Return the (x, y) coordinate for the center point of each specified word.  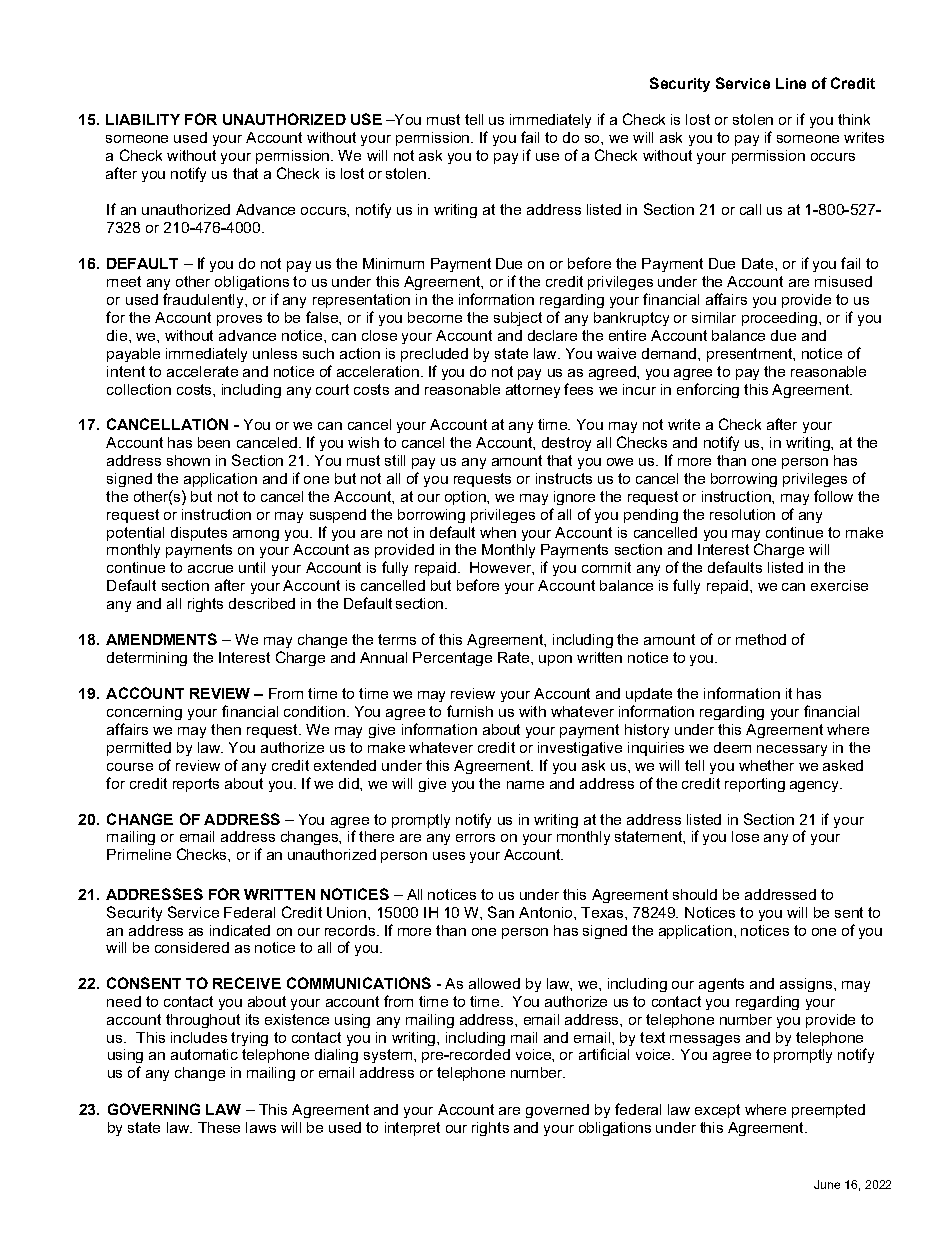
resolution (742, 514)
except (717, 1111)
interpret (412, 1129)
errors (475, 838)
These (219, 1127)
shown (188, 460)
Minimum (393, 263)
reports (196, 785)
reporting (755, 785)
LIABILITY (143, 119)
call (750, 209)
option (466, 498)
